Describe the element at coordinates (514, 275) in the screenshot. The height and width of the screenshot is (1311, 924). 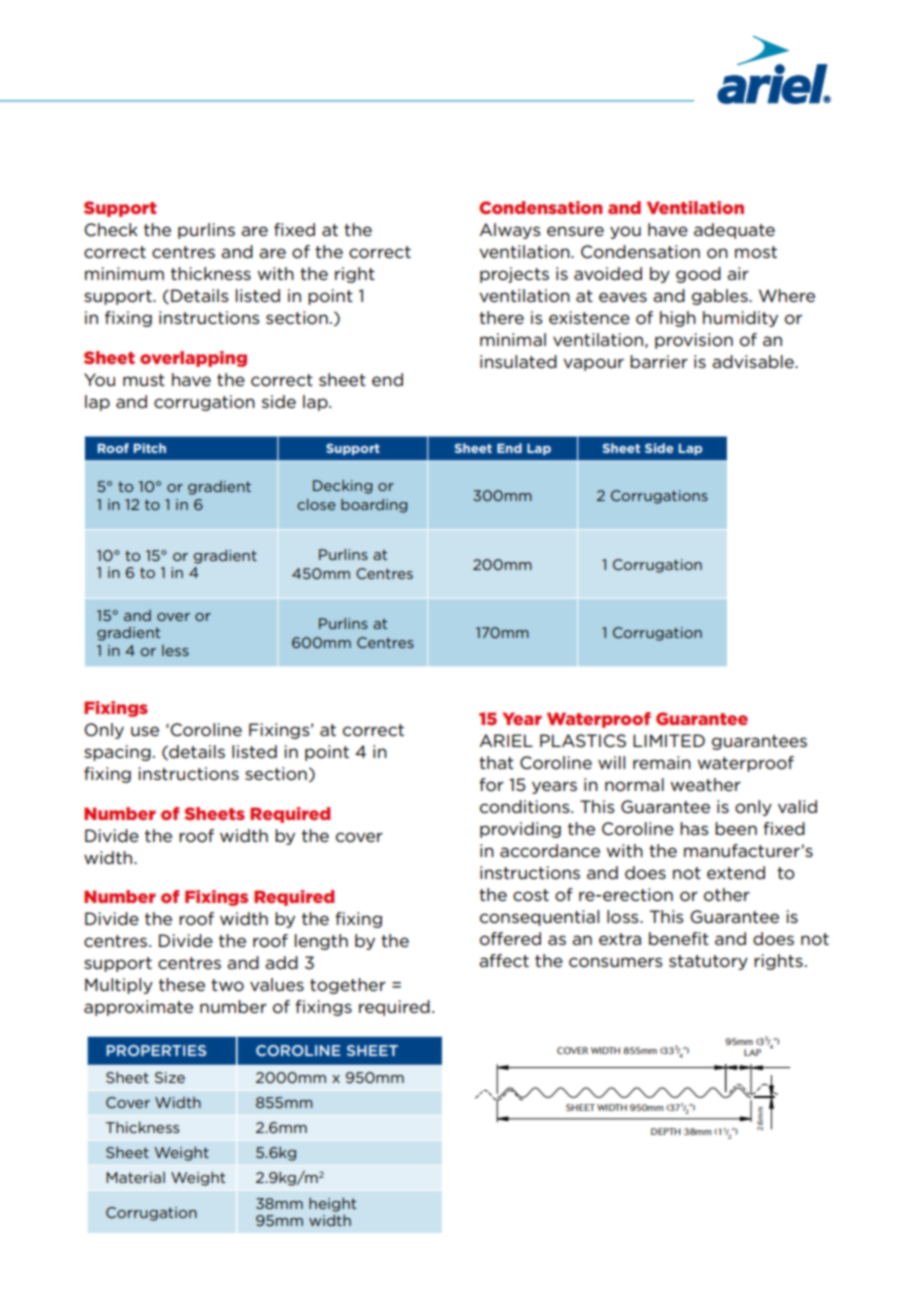
I see `projects` at that location.
